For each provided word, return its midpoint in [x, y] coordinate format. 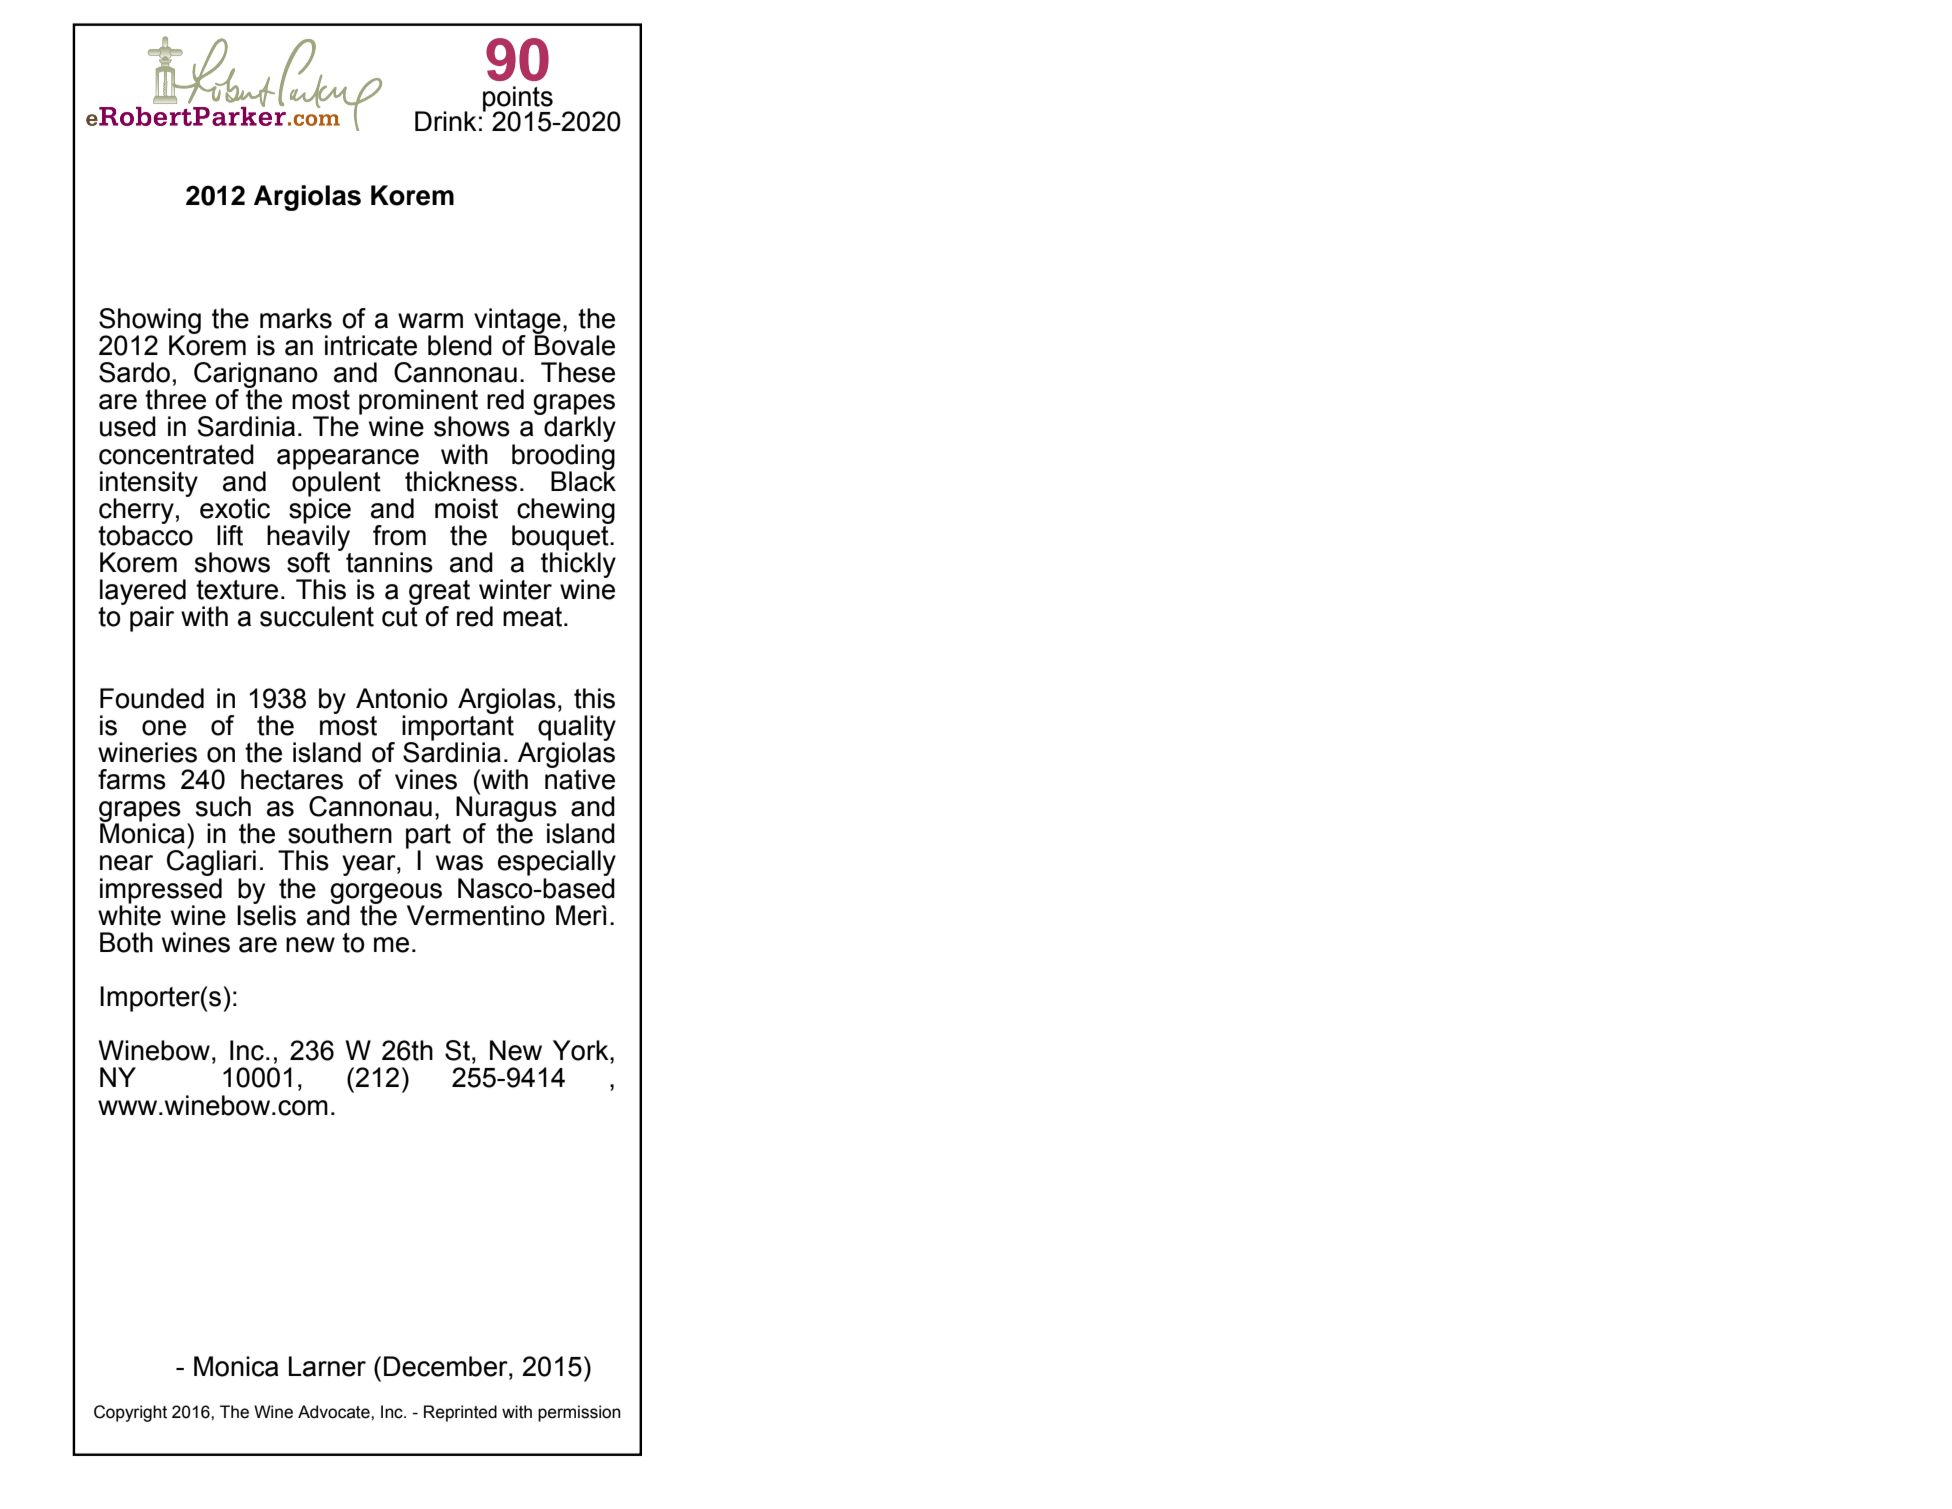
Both [126, 942]
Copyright [130, 1413]
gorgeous [386, 894]
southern [340, 833]
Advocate [335, 1412]
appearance [348, 459]
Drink [446, 121]
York [582, 1050]
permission [579, 1413]
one [164, 728]
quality [577, 729]
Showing [150, 322]
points [518, 100]
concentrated [176, 454]
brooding [563, 456]
